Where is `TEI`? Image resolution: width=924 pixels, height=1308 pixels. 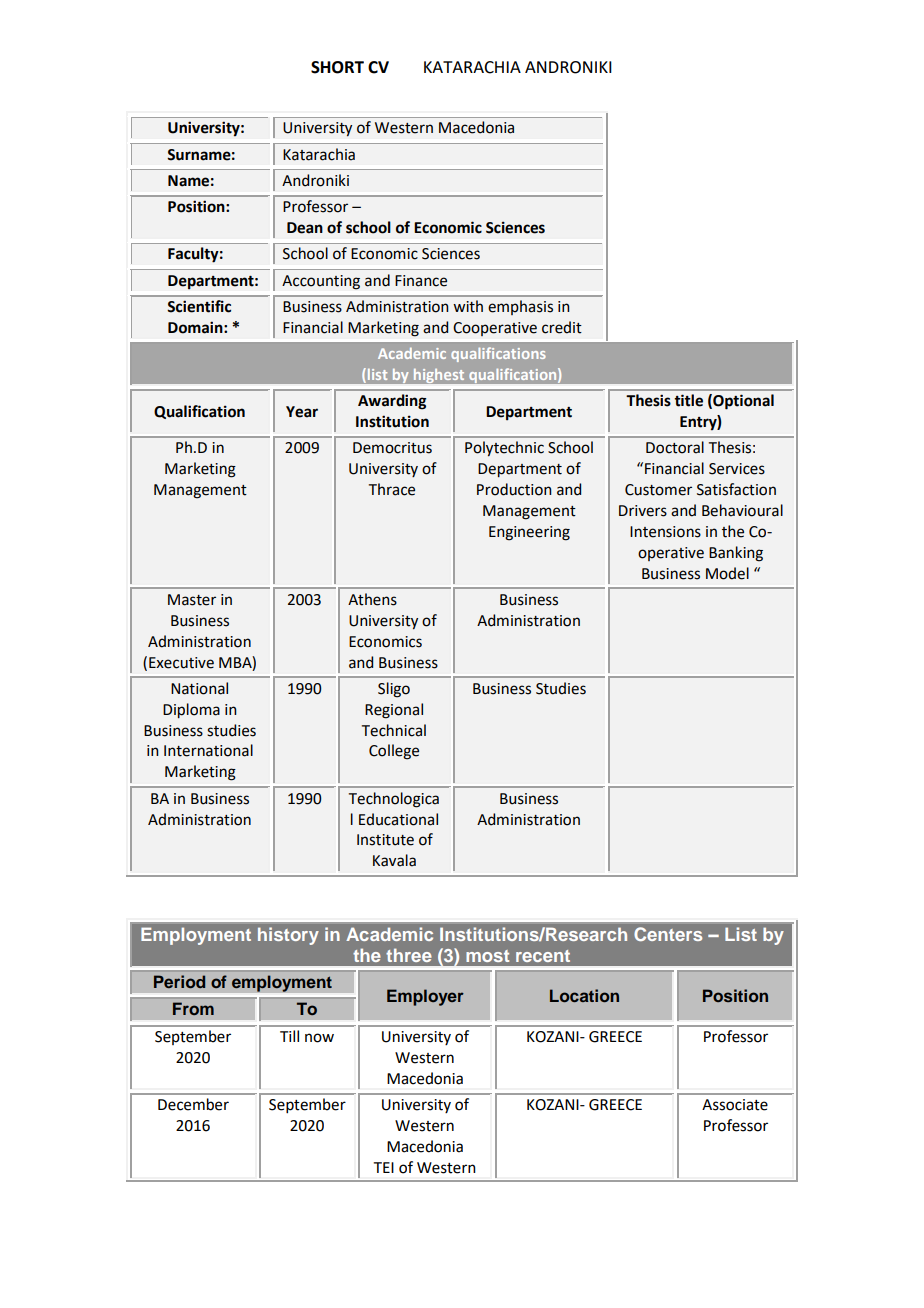 TEI is located at coordinates (384, 1167).
